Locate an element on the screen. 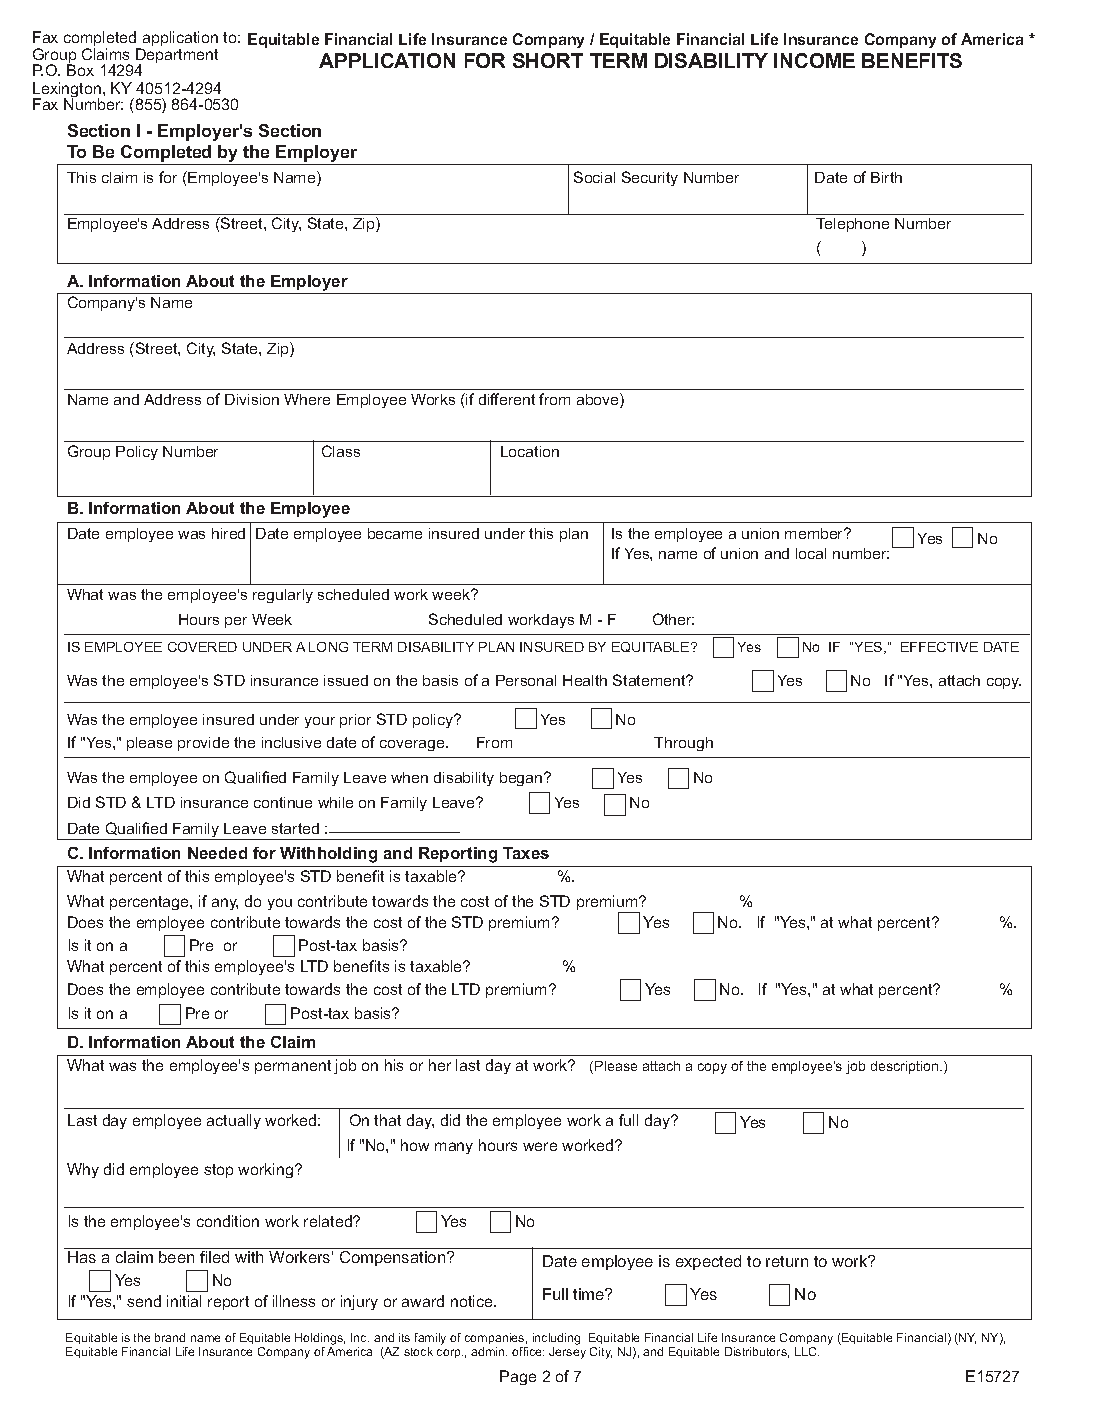 This screenshot has height=1417, width=1095. EFFECTIVE is located at coordinates (939, 647).
